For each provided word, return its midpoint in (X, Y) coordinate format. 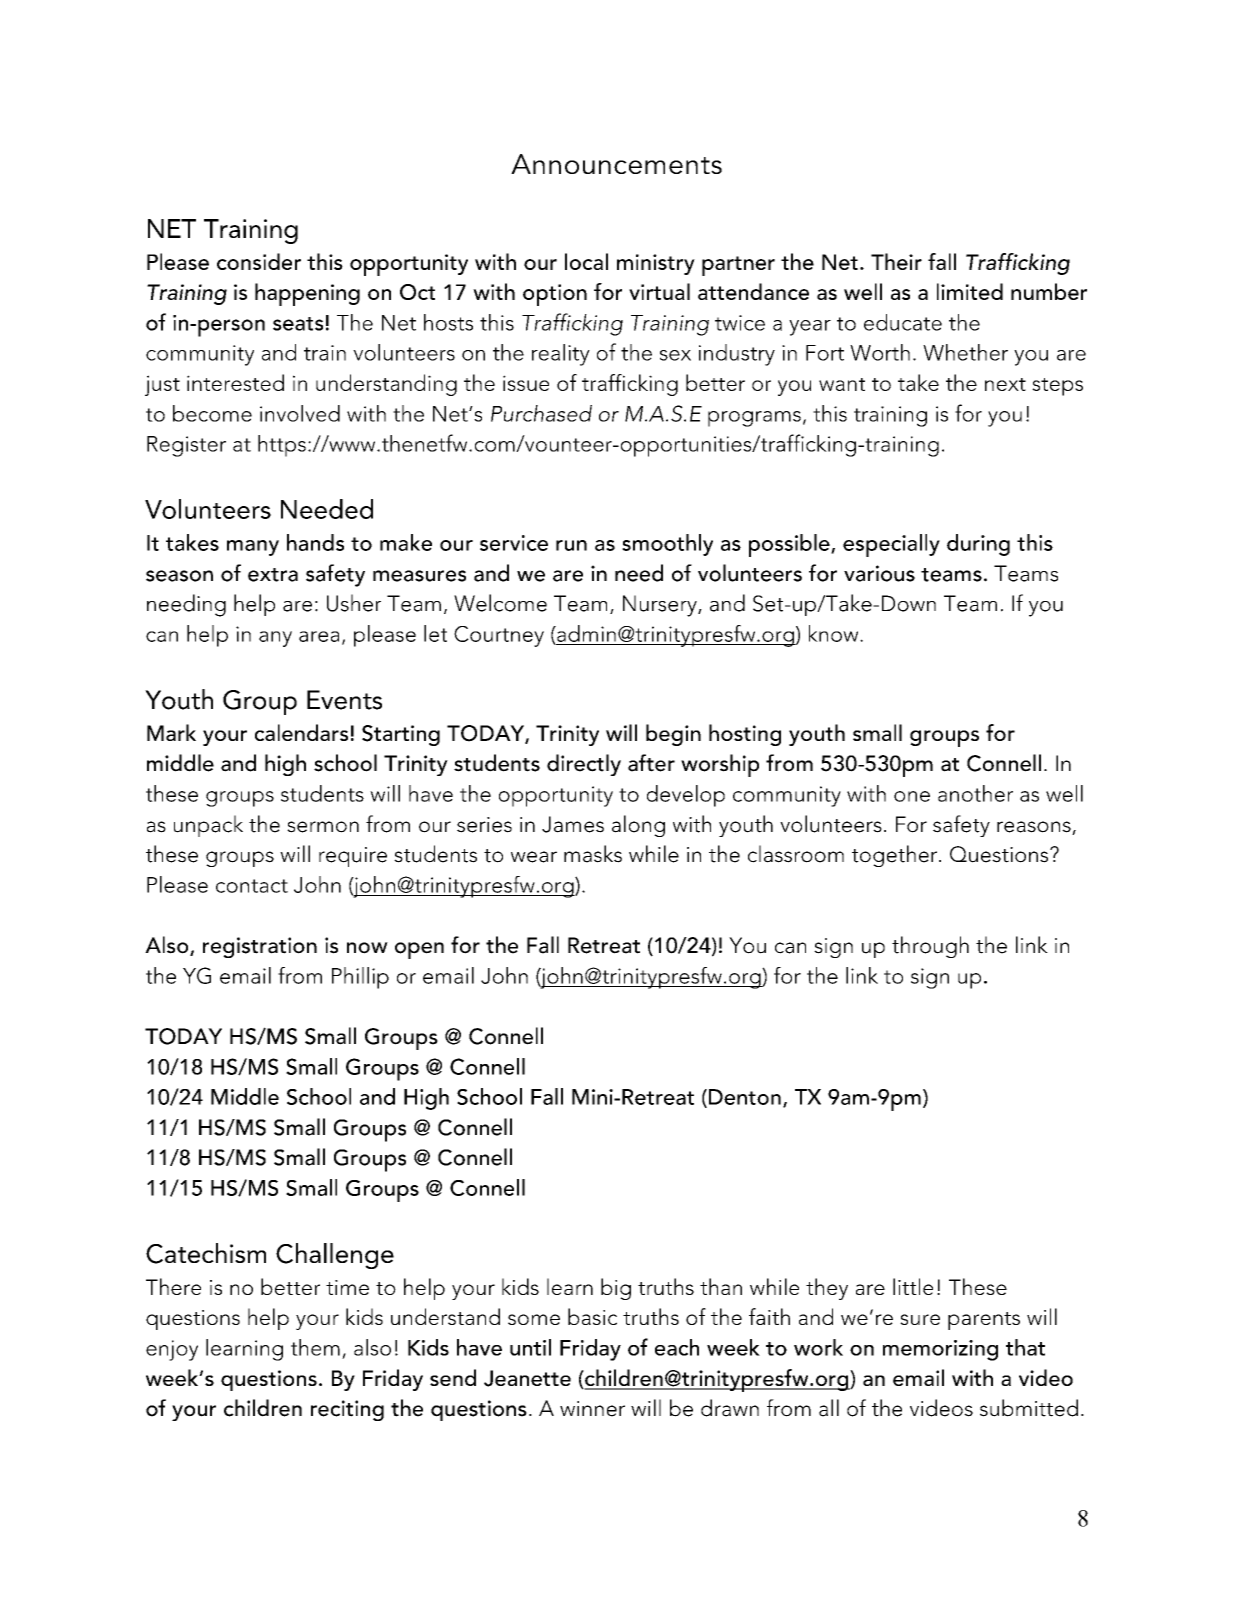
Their (896, 261)
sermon (323, 827)
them (315, 1347)
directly (584, 765)
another (975, 793)
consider (259, 261)
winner (592, 1409)
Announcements (616, 164)
